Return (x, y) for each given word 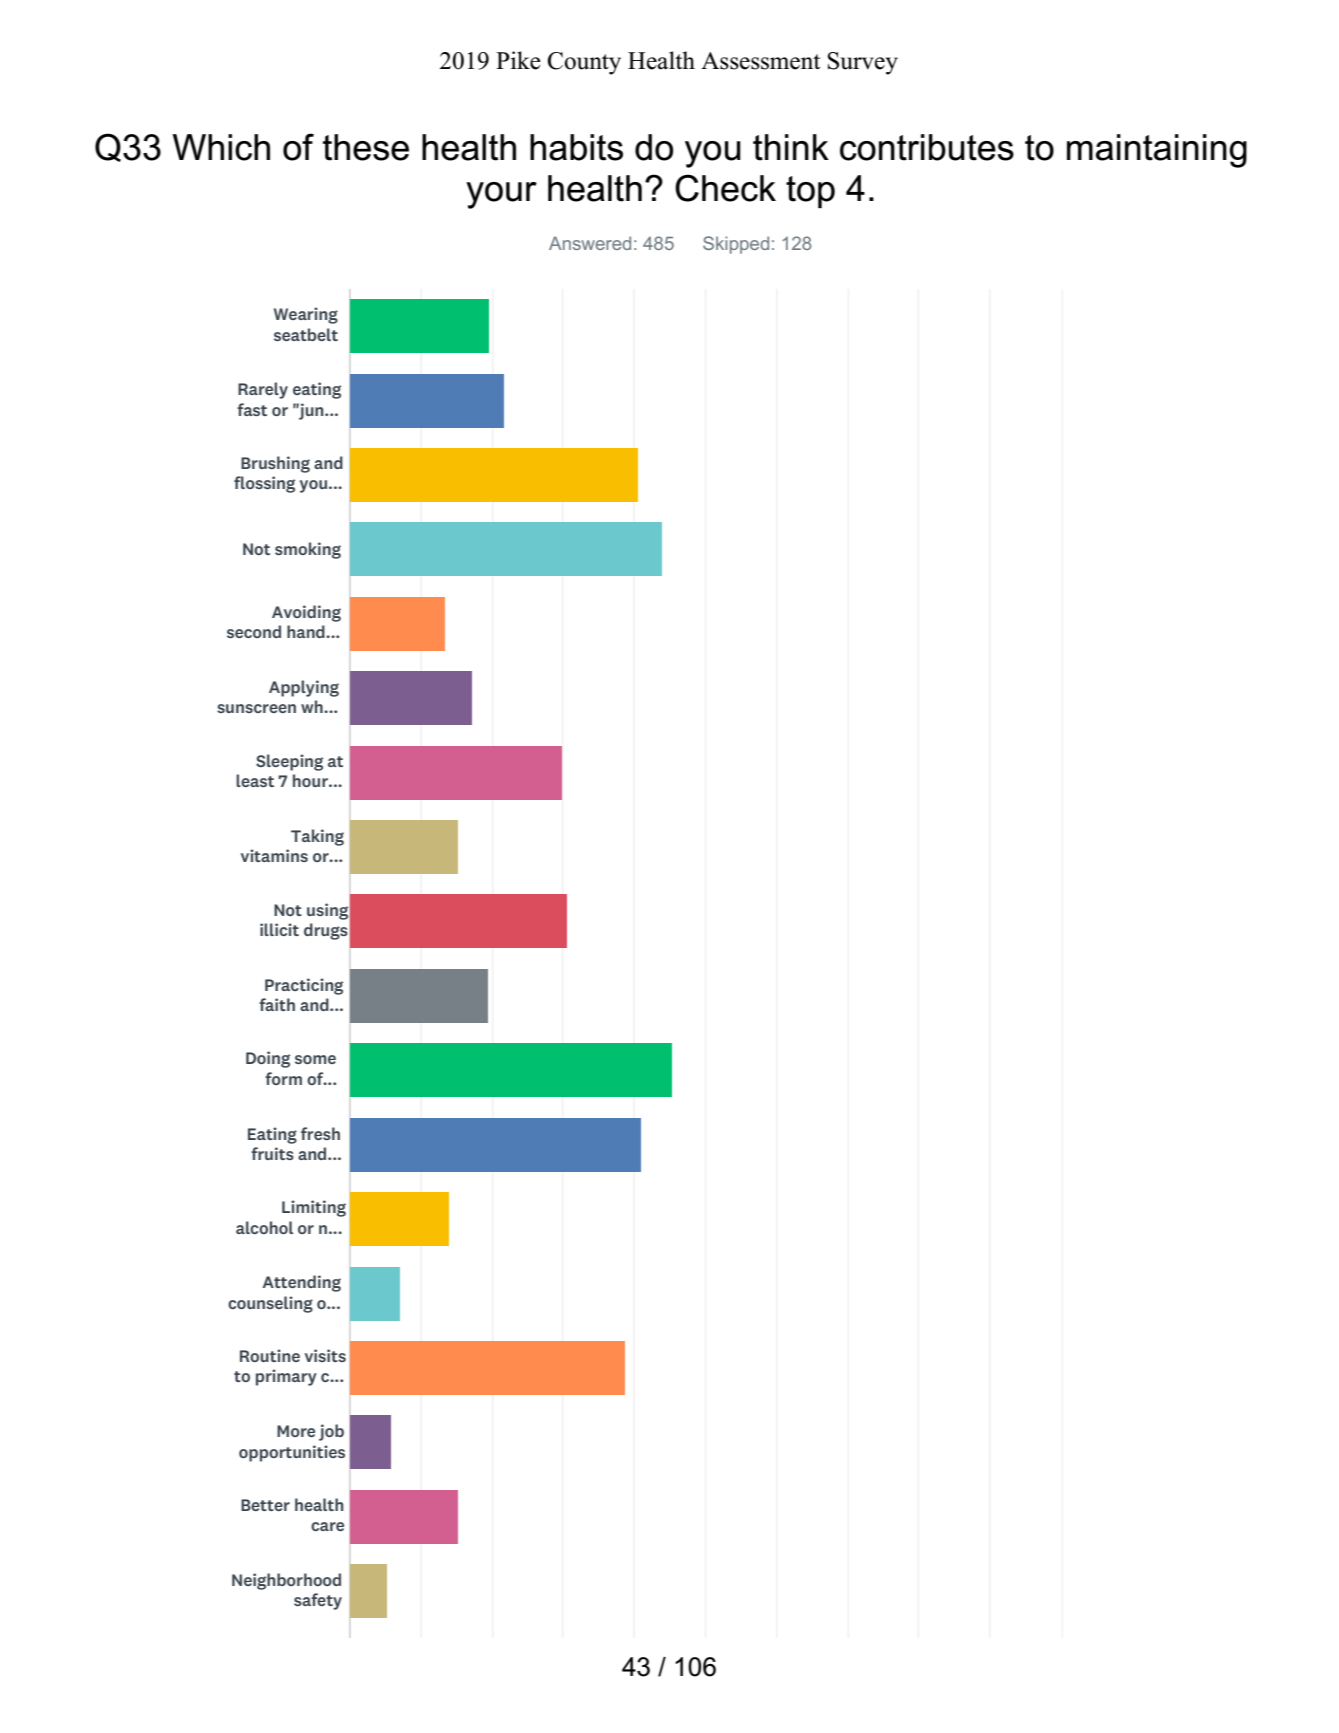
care (327, 1526)
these (366, 147)
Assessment (760, 61)
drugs (326, 931)
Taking (317, 837)
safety (318, 1601)
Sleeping (289, 762)
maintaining (1157, 151)
